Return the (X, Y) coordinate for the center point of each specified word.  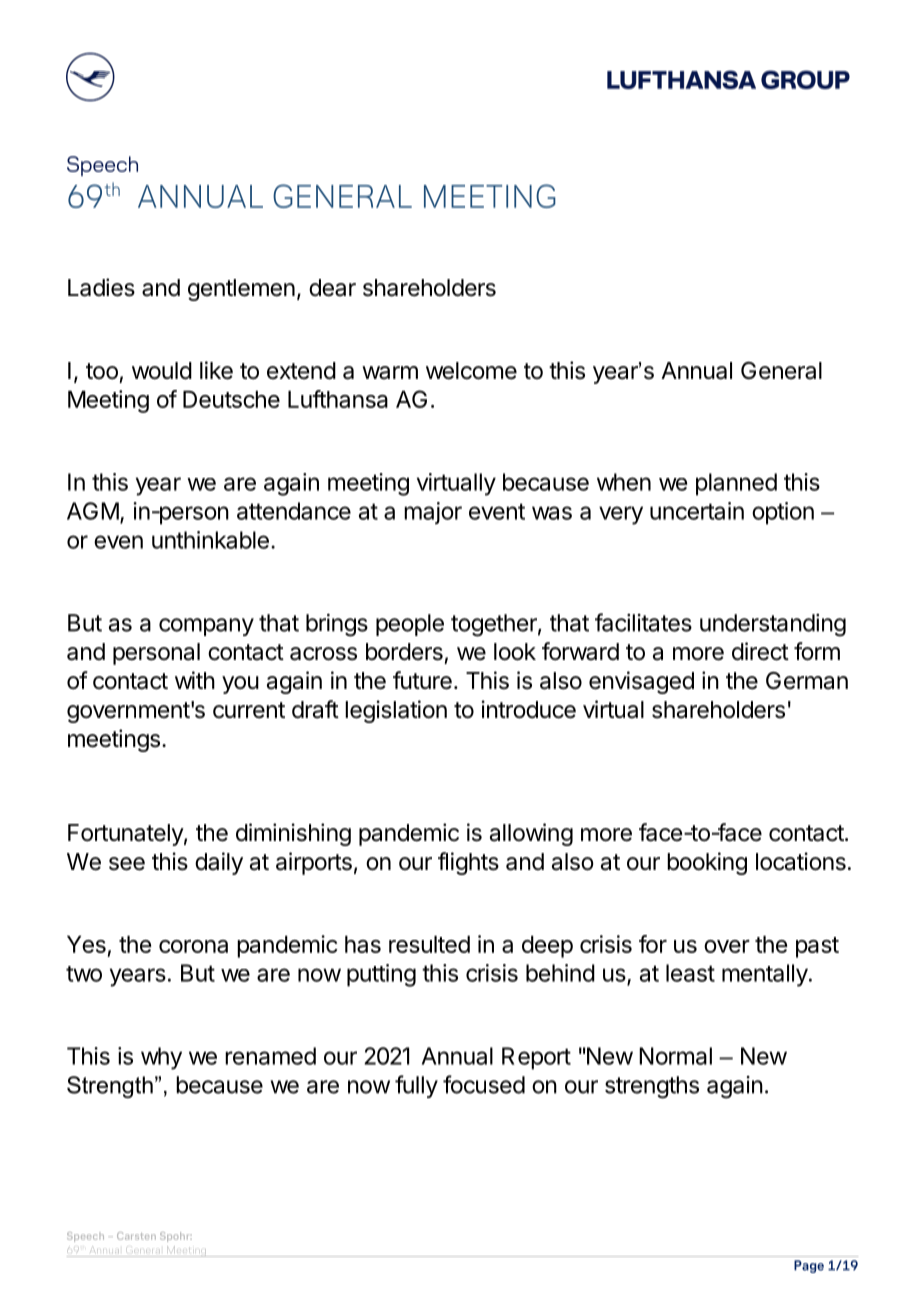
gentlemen (241, 290)
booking (707, 863)
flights (468, 863)
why (161, 1058)
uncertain (697, 511)
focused (484, 1084)
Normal (675, 1056)
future (422, 680)
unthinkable (210, 540)
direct (760, 651)
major (433, 513)
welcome (471, 371)
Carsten (136, 1236)
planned (736, 484)
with (195, 680)
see (127, 864)
